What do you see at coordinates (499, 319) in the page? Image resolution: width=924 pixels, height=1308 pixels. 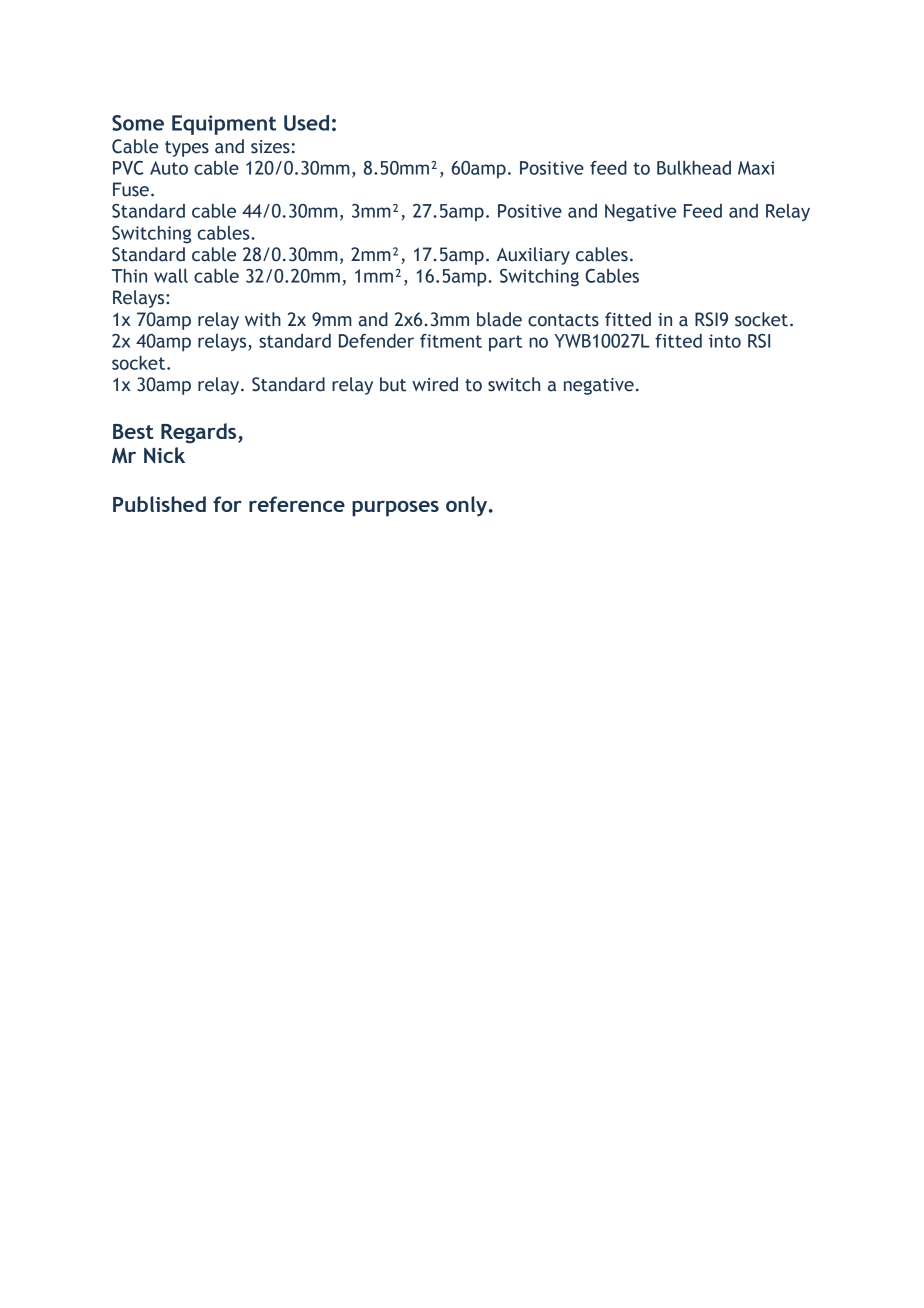 I see `blade` at bounding box center [499, 319].
